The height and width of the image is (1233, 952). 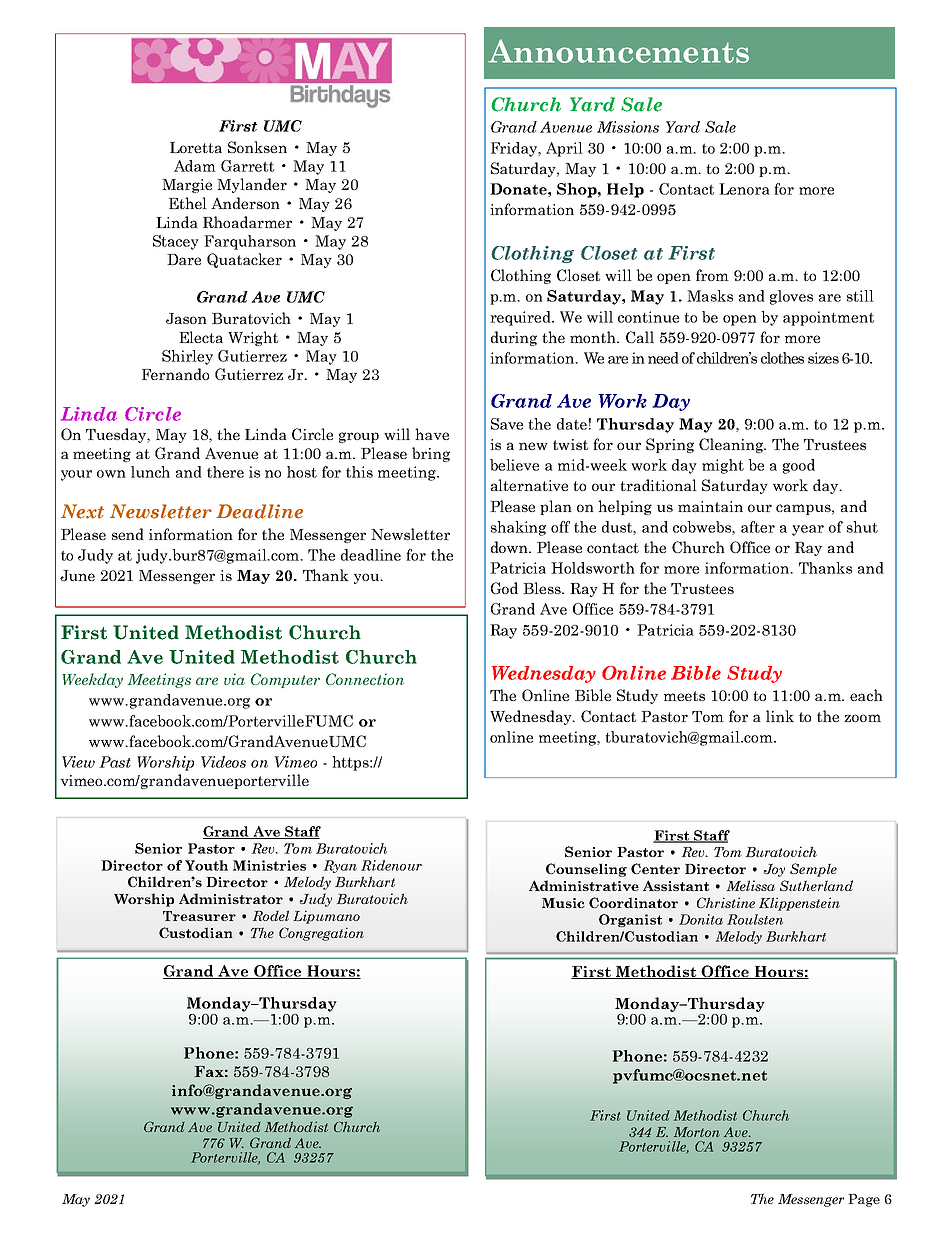 I want to click on Treasurer, so click(x=199, y=916).
